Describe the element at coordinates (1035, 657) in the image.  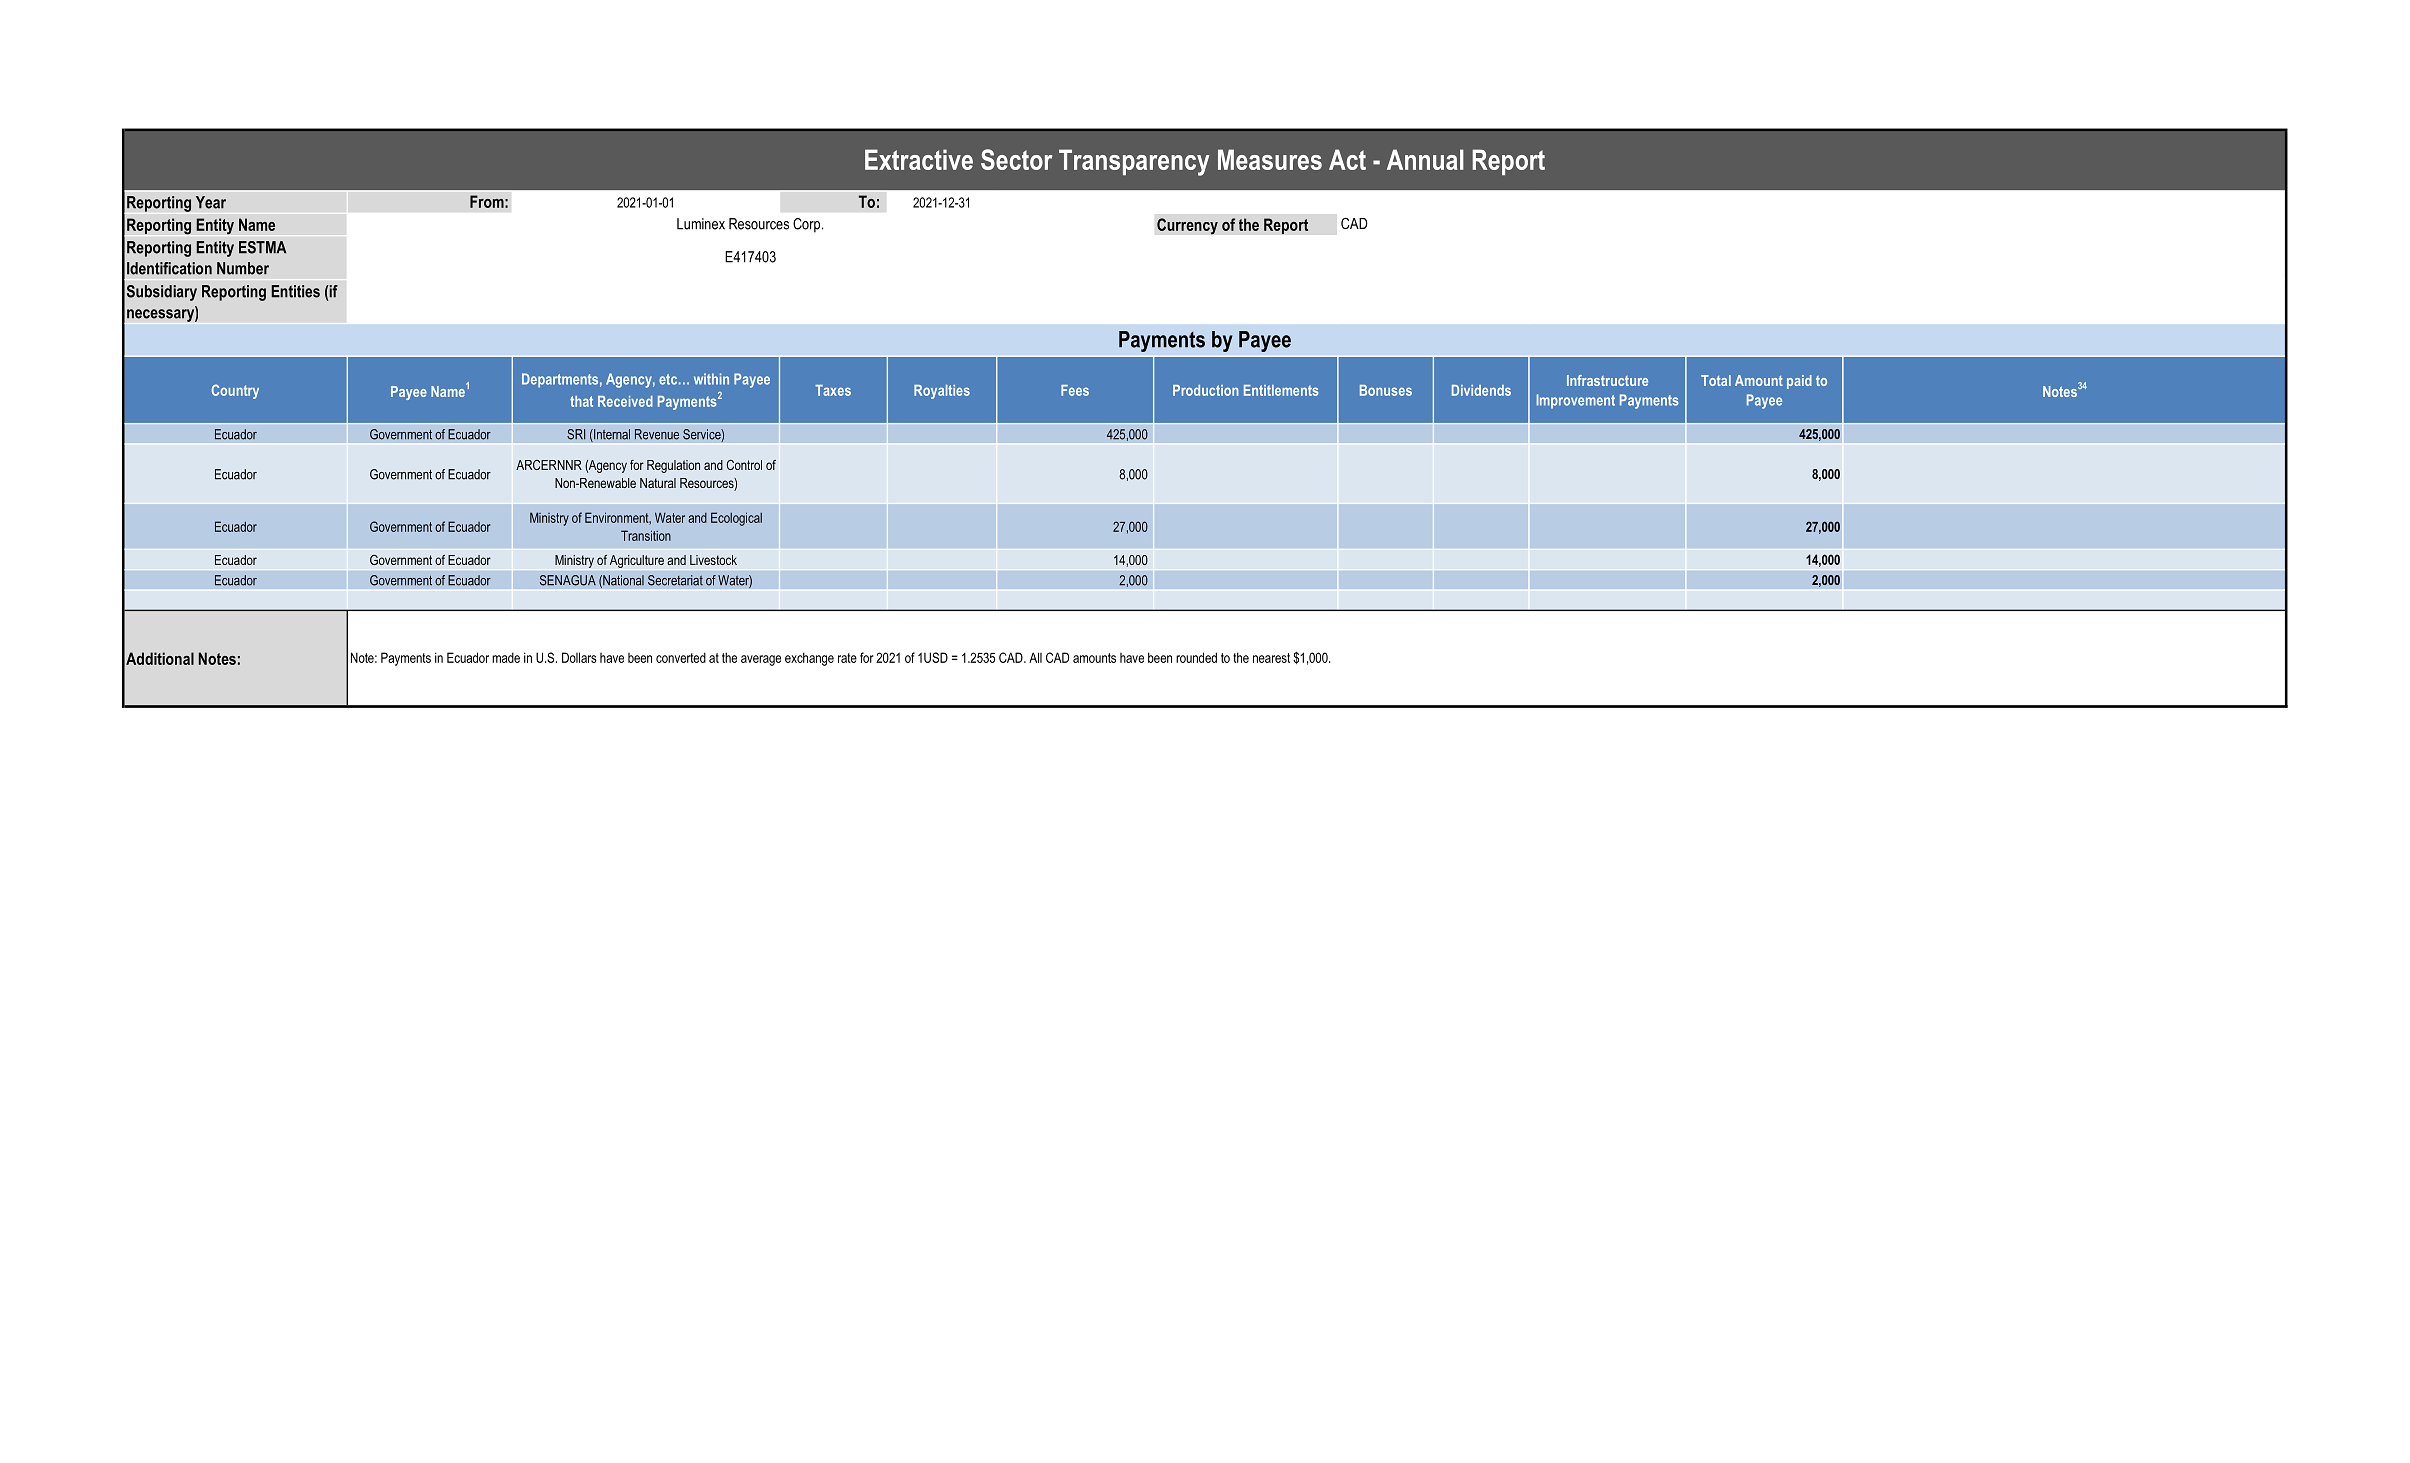
I see `All` at that location.
